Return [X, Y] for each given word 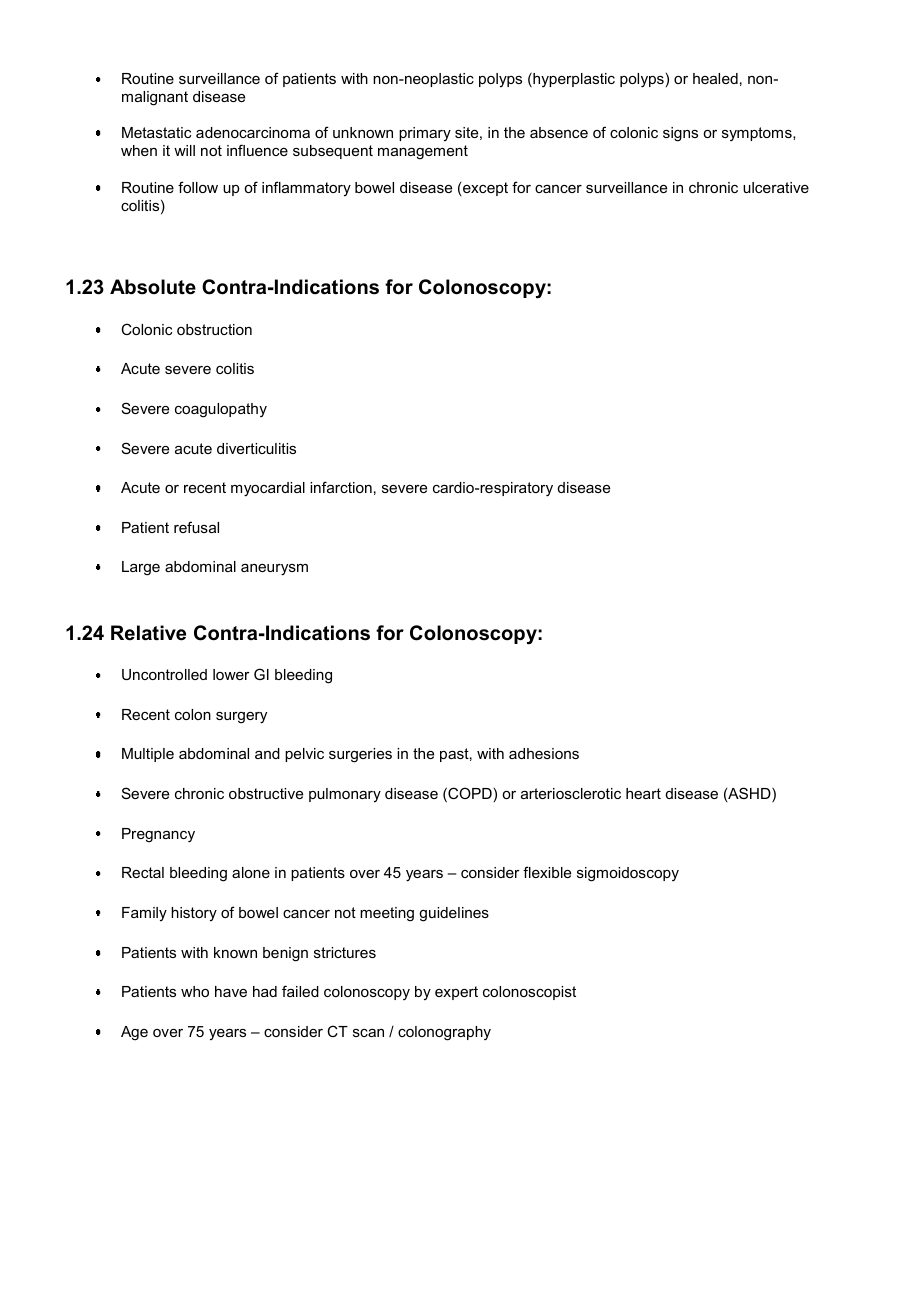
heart [643, 793]
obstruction [214, 329]
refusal [196, 527]
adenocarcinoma [253, 132]
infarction [341, 487]
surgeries [360, 755]
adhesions [544, 753]
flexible [547, 872]
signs [680, 134]
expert [456, 993]
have [231, 991]
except [485, 189]
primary [425, 134]
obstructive [266, 793]
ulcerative [776, 187]
